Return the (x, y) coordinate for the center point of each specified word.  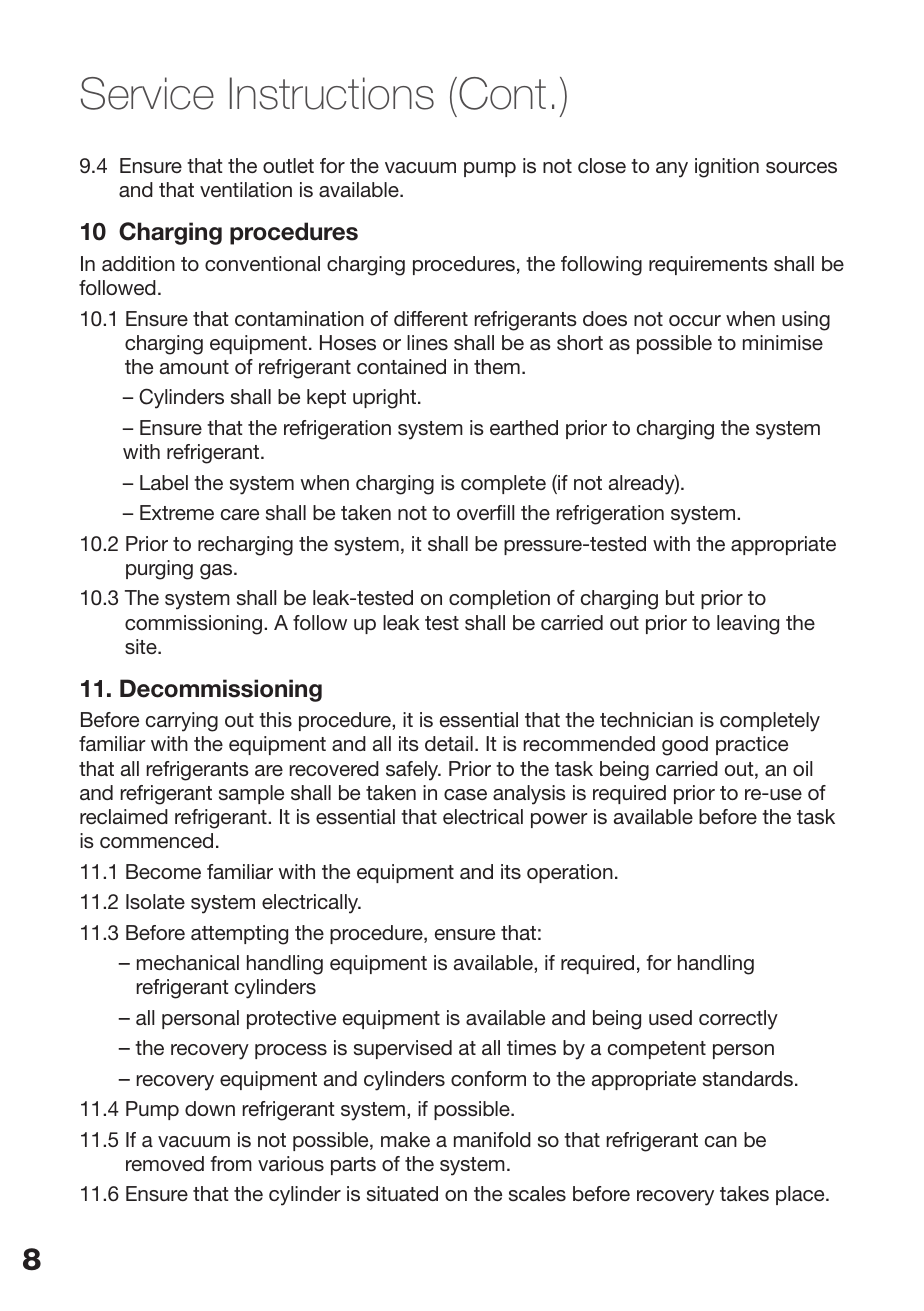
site (142, 646)
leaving (748, 625)
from (231, 1163)
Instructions (332, 93)
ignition (727, 168)
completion (499, 599)
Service (147, 93)
